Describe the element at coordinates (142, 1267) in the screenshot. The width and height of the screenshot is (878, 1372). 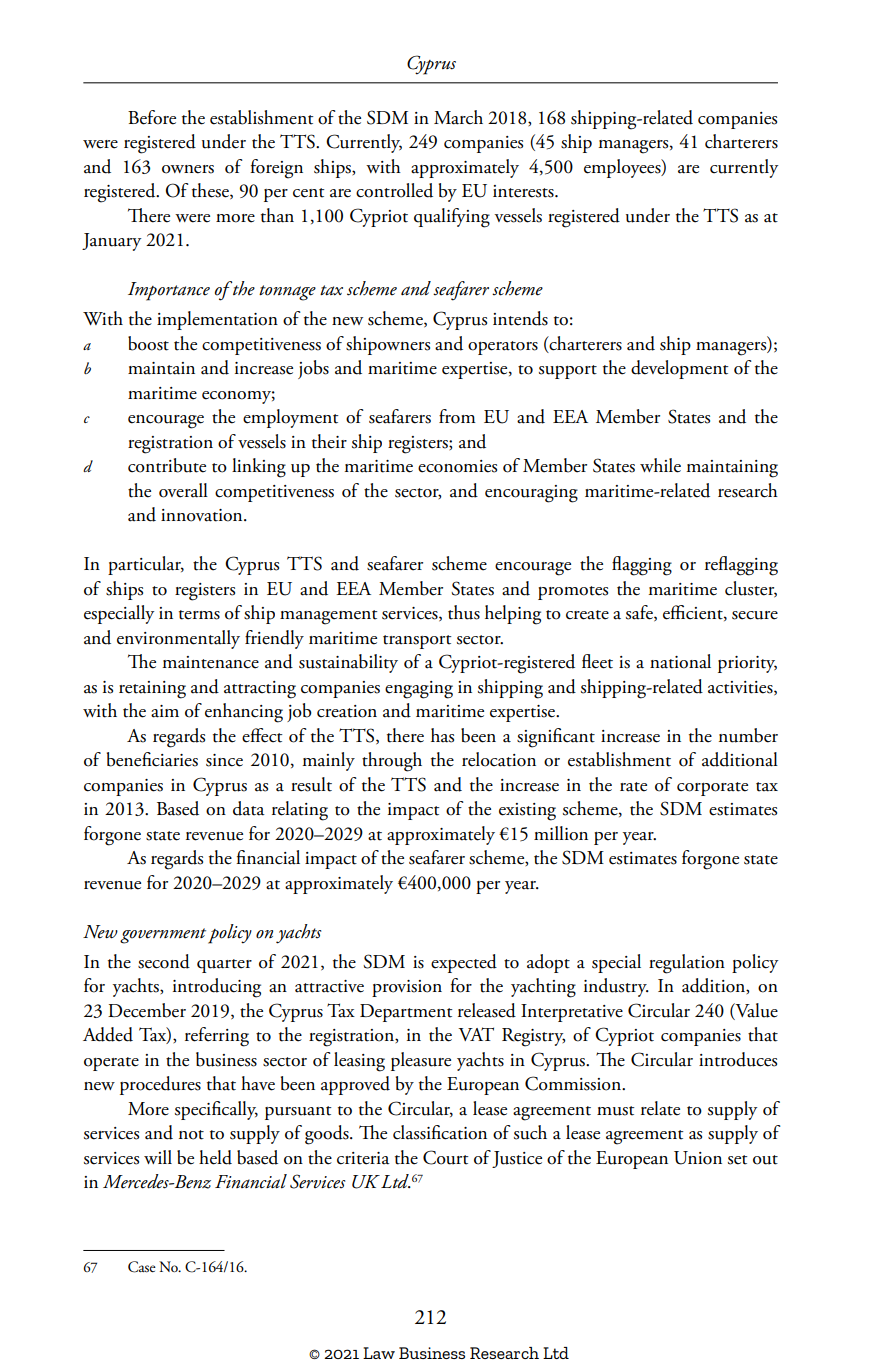
I see `Case` at that location.
